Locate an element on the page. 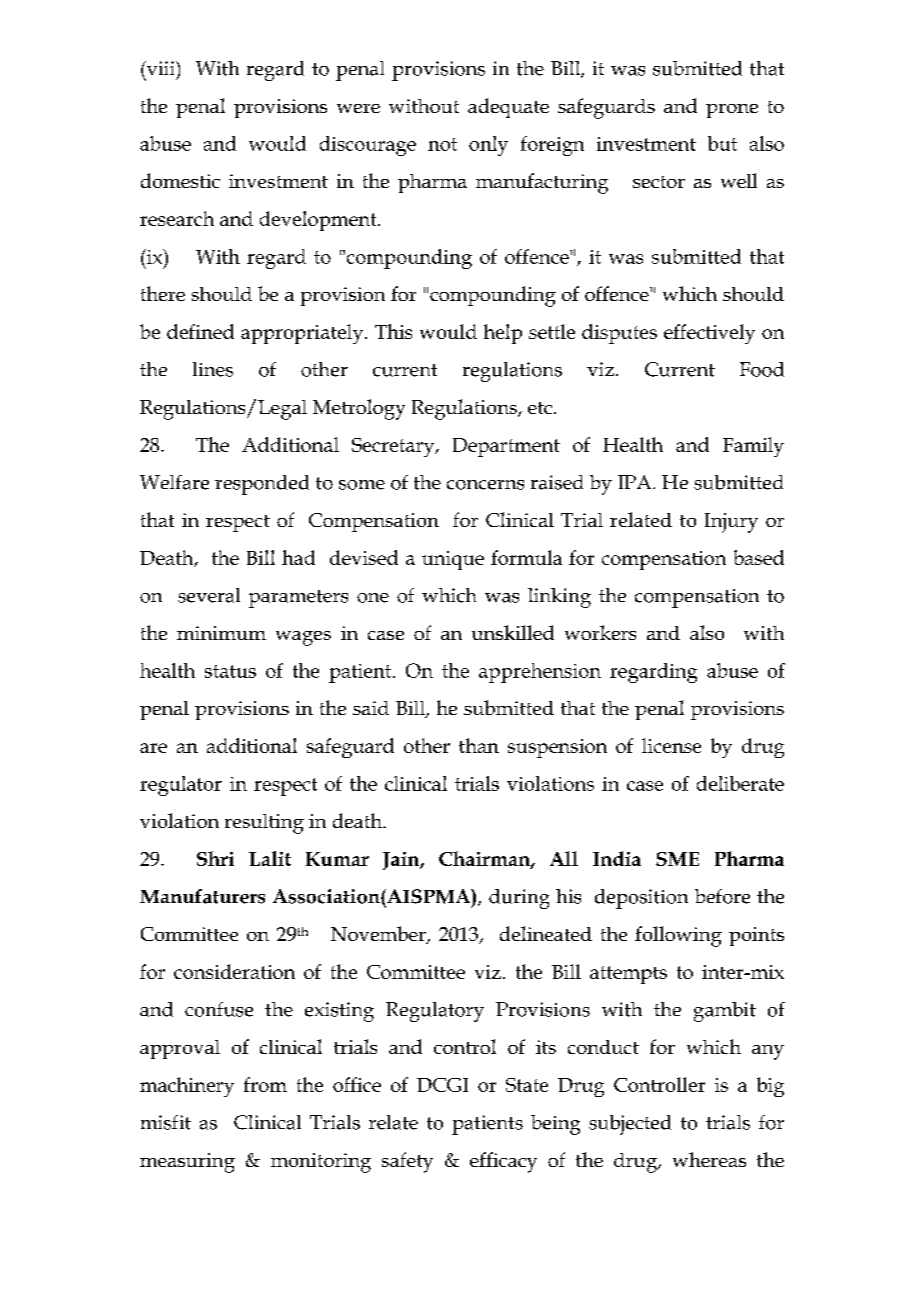 This image has height=1308, width=924. efficacy is located at coordinates (503, 1162).
